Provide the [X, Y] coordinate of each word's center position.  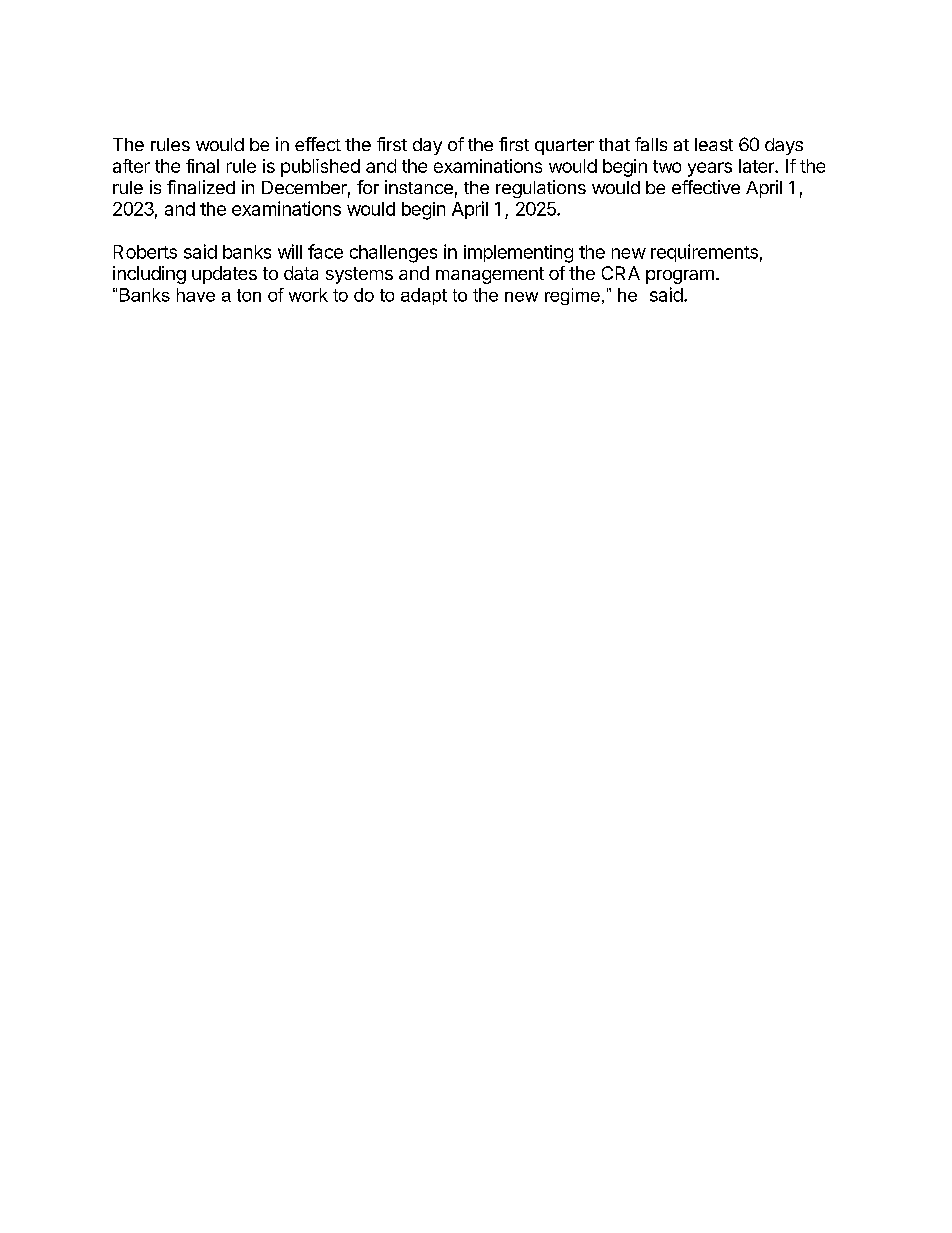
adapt [424, 296]
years [710, 169]
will [290, 251]
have [196, 295]
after [131, 166]
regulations [541, 189]
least [714, 144]
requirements [704, 253]
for [368, 187]
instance [419, 187]
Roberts [145, 252]
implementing [518, 254]
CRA [621, 273]
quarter [564, 147]
